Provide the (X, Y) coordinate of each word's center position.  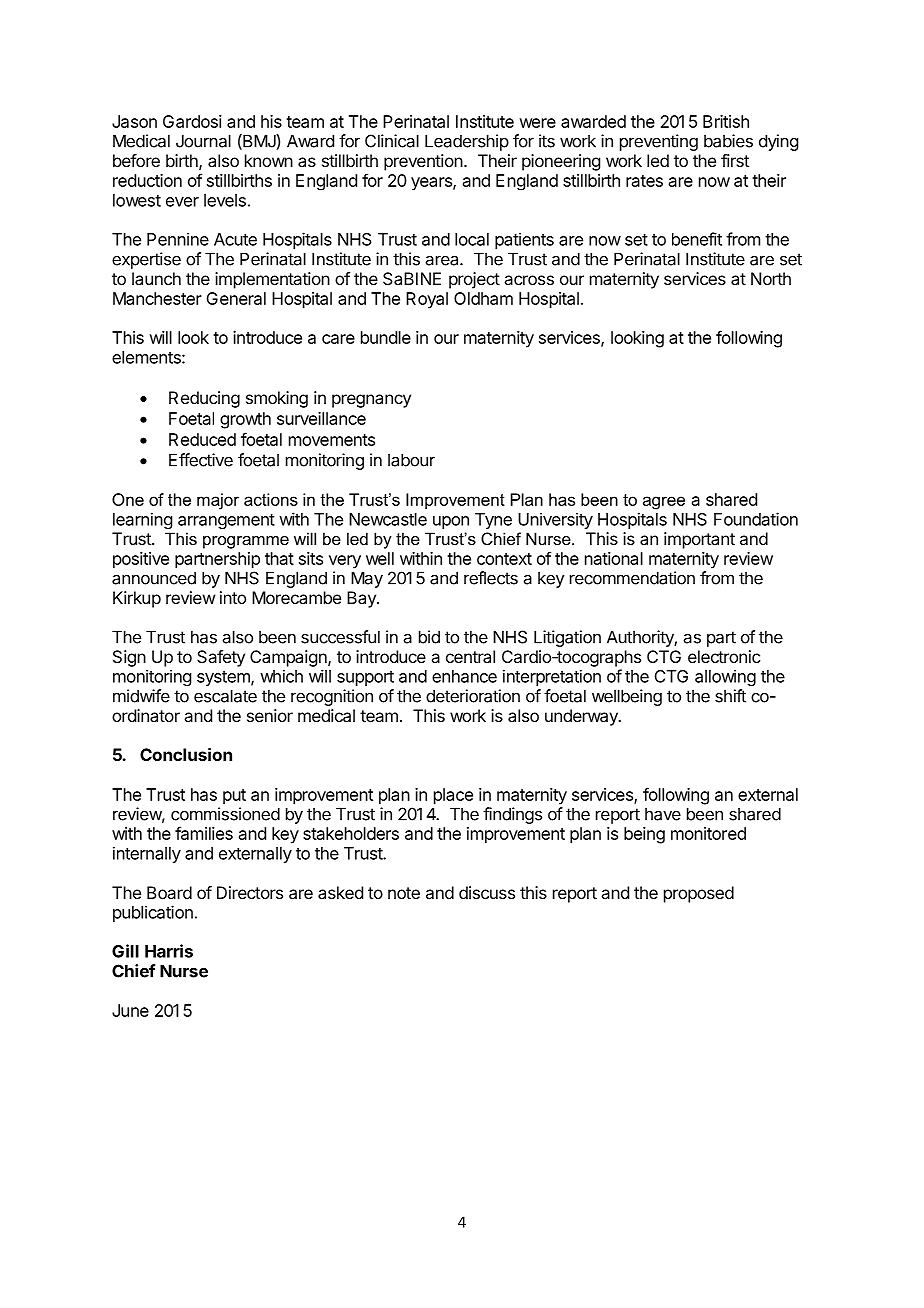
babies (728, 141)
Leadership (467, 142)
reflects (491, 578)
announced (154, 578)
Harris (169, 951)
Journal (203, 141)
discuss (487, 892)
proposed (699, 894)
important (699, 540)
